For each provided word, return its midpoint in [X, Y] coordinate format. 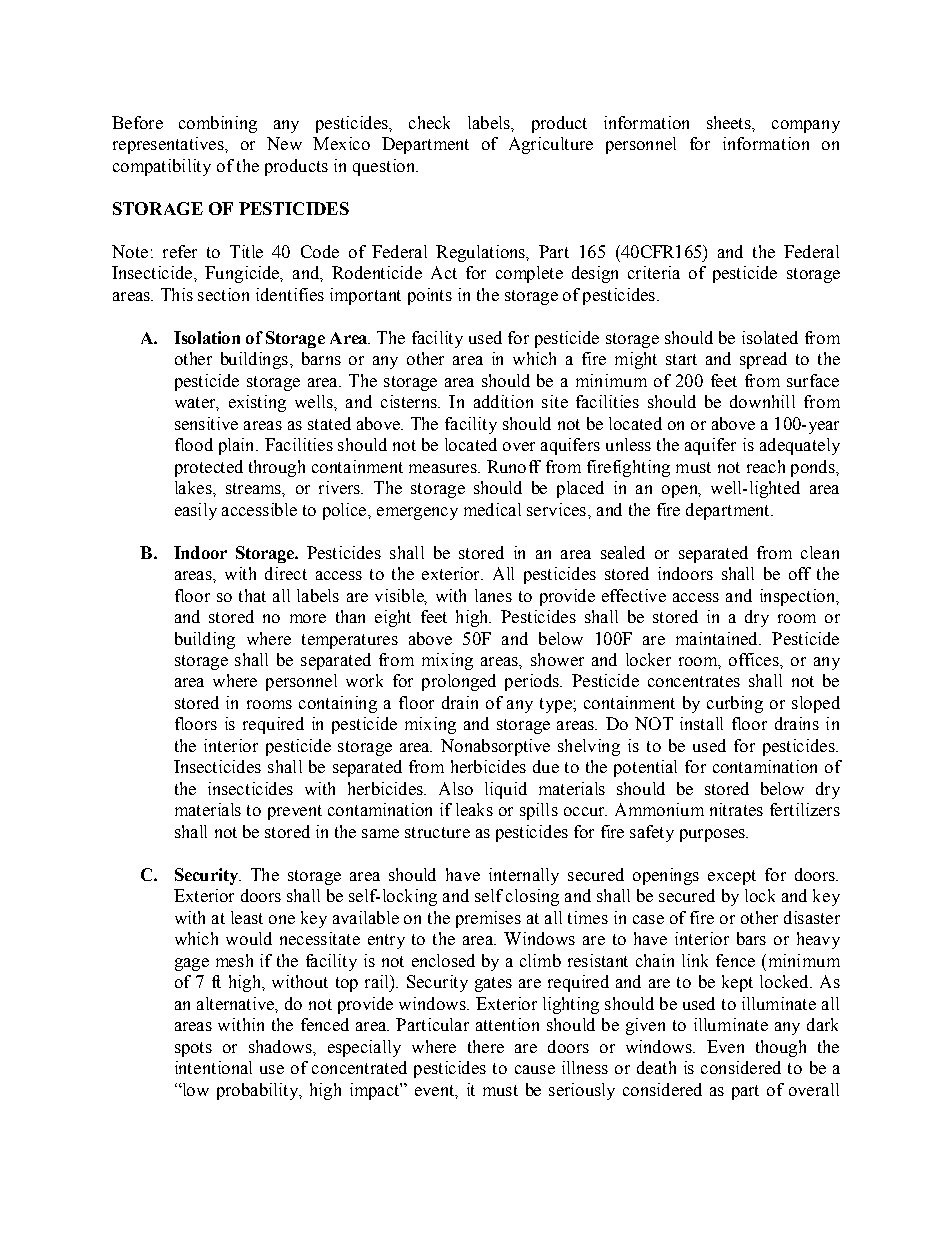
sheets [730, 122]
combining [218, 124]
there [486, 1046]
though [781, 1048]
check [429, 122]
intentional [213, 1067]
